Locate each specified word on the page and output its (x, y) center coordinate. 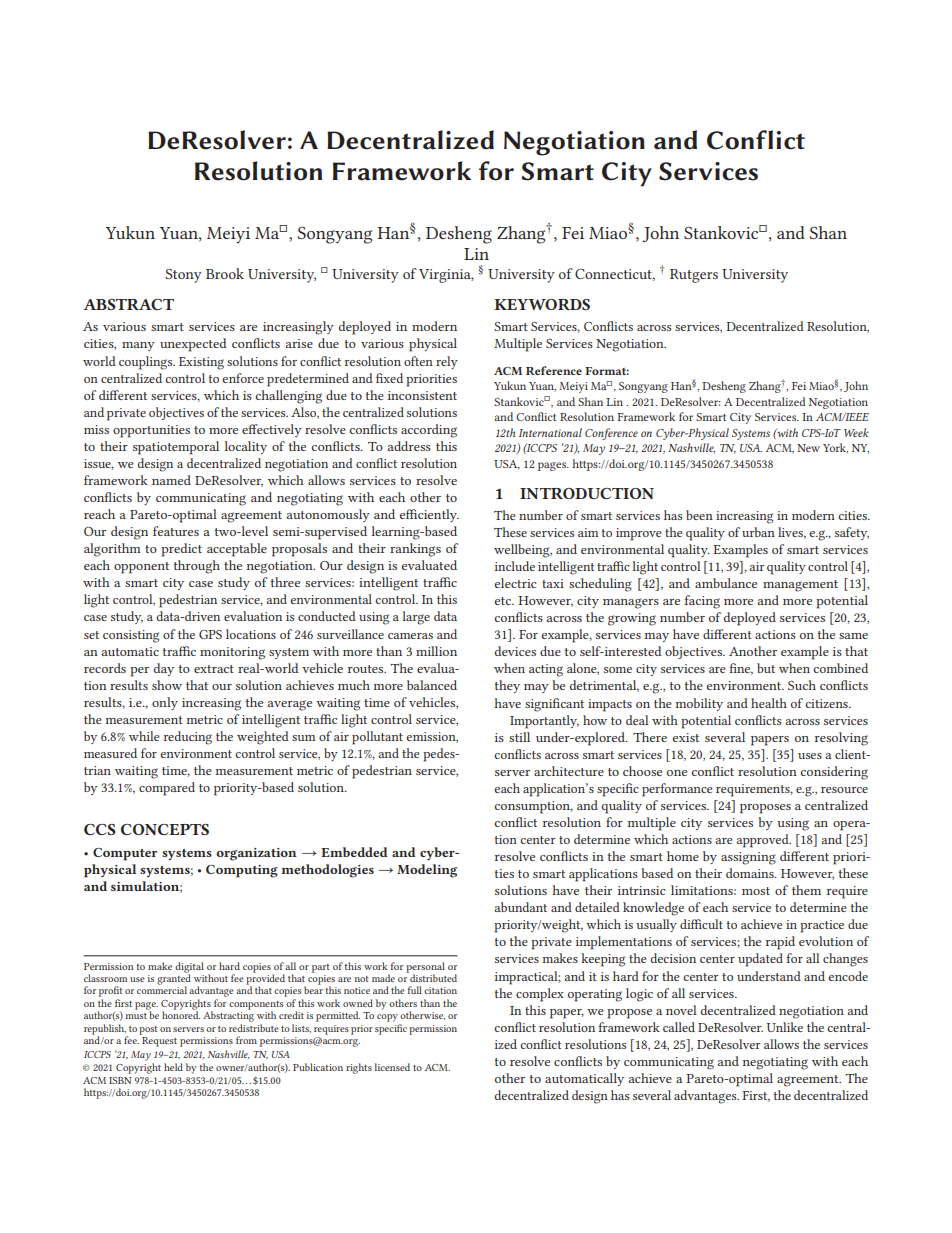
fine (741, 669)
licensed (392, 1067)
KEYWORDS (542, 304)
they (507, 686)
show (167, 685)
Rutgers (694, 276)
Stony (183, 276)
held (173, 1067)
